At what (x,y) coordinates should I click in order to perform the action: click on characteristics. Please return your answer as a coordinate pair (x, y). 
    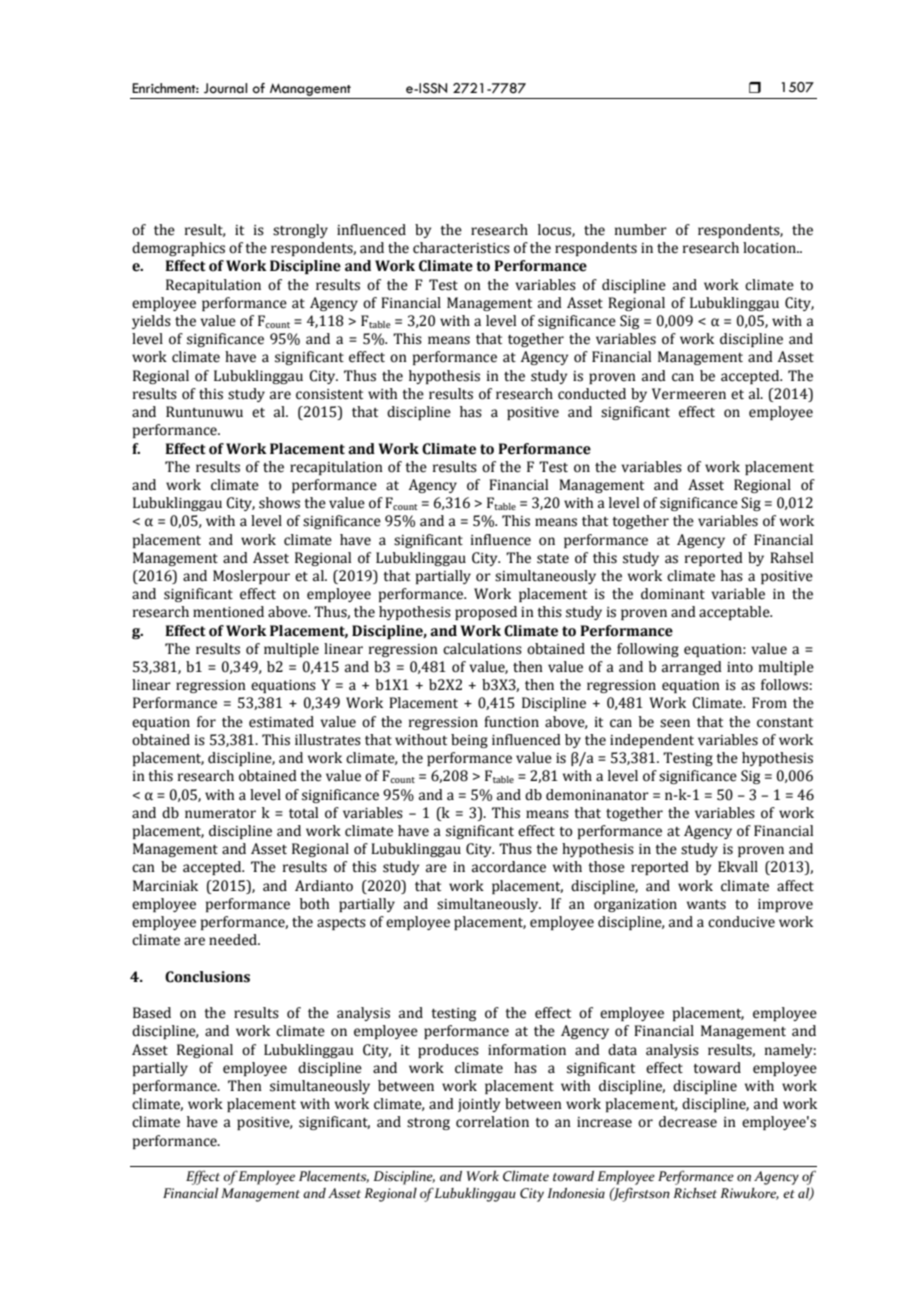
    Looking at the image, I should click on (461, 248).
